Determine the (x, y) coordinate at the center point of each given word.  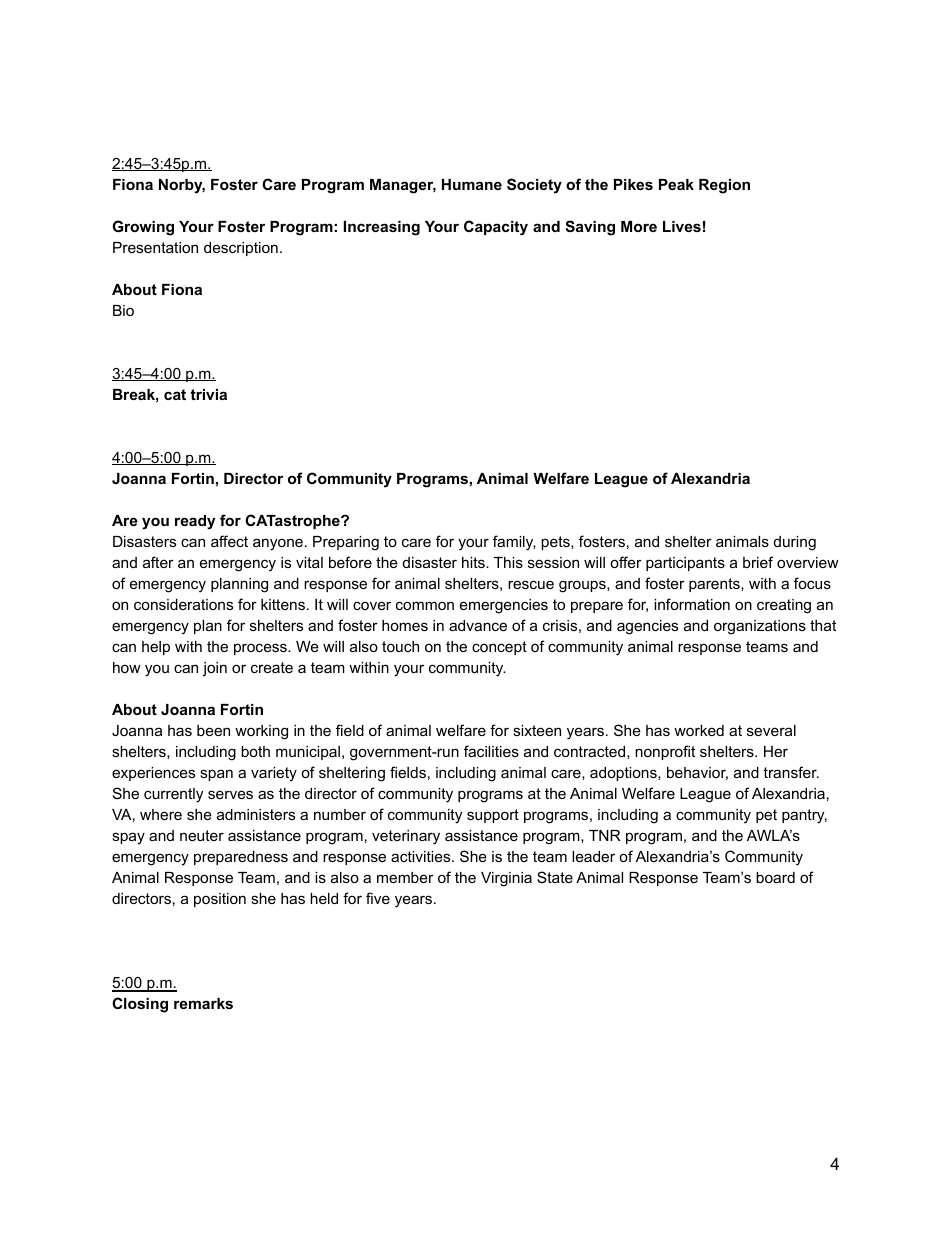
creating (784, 606)
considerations (183, 604)
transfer (791, 772)
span (216, 775)
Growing (143, 228)
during (795, 543)
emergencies (504, 606)
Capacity (496, 228)
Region (724, 186)
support (493, 816)
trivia (208, 394)
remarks (203, 1003)
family (514, 543)
